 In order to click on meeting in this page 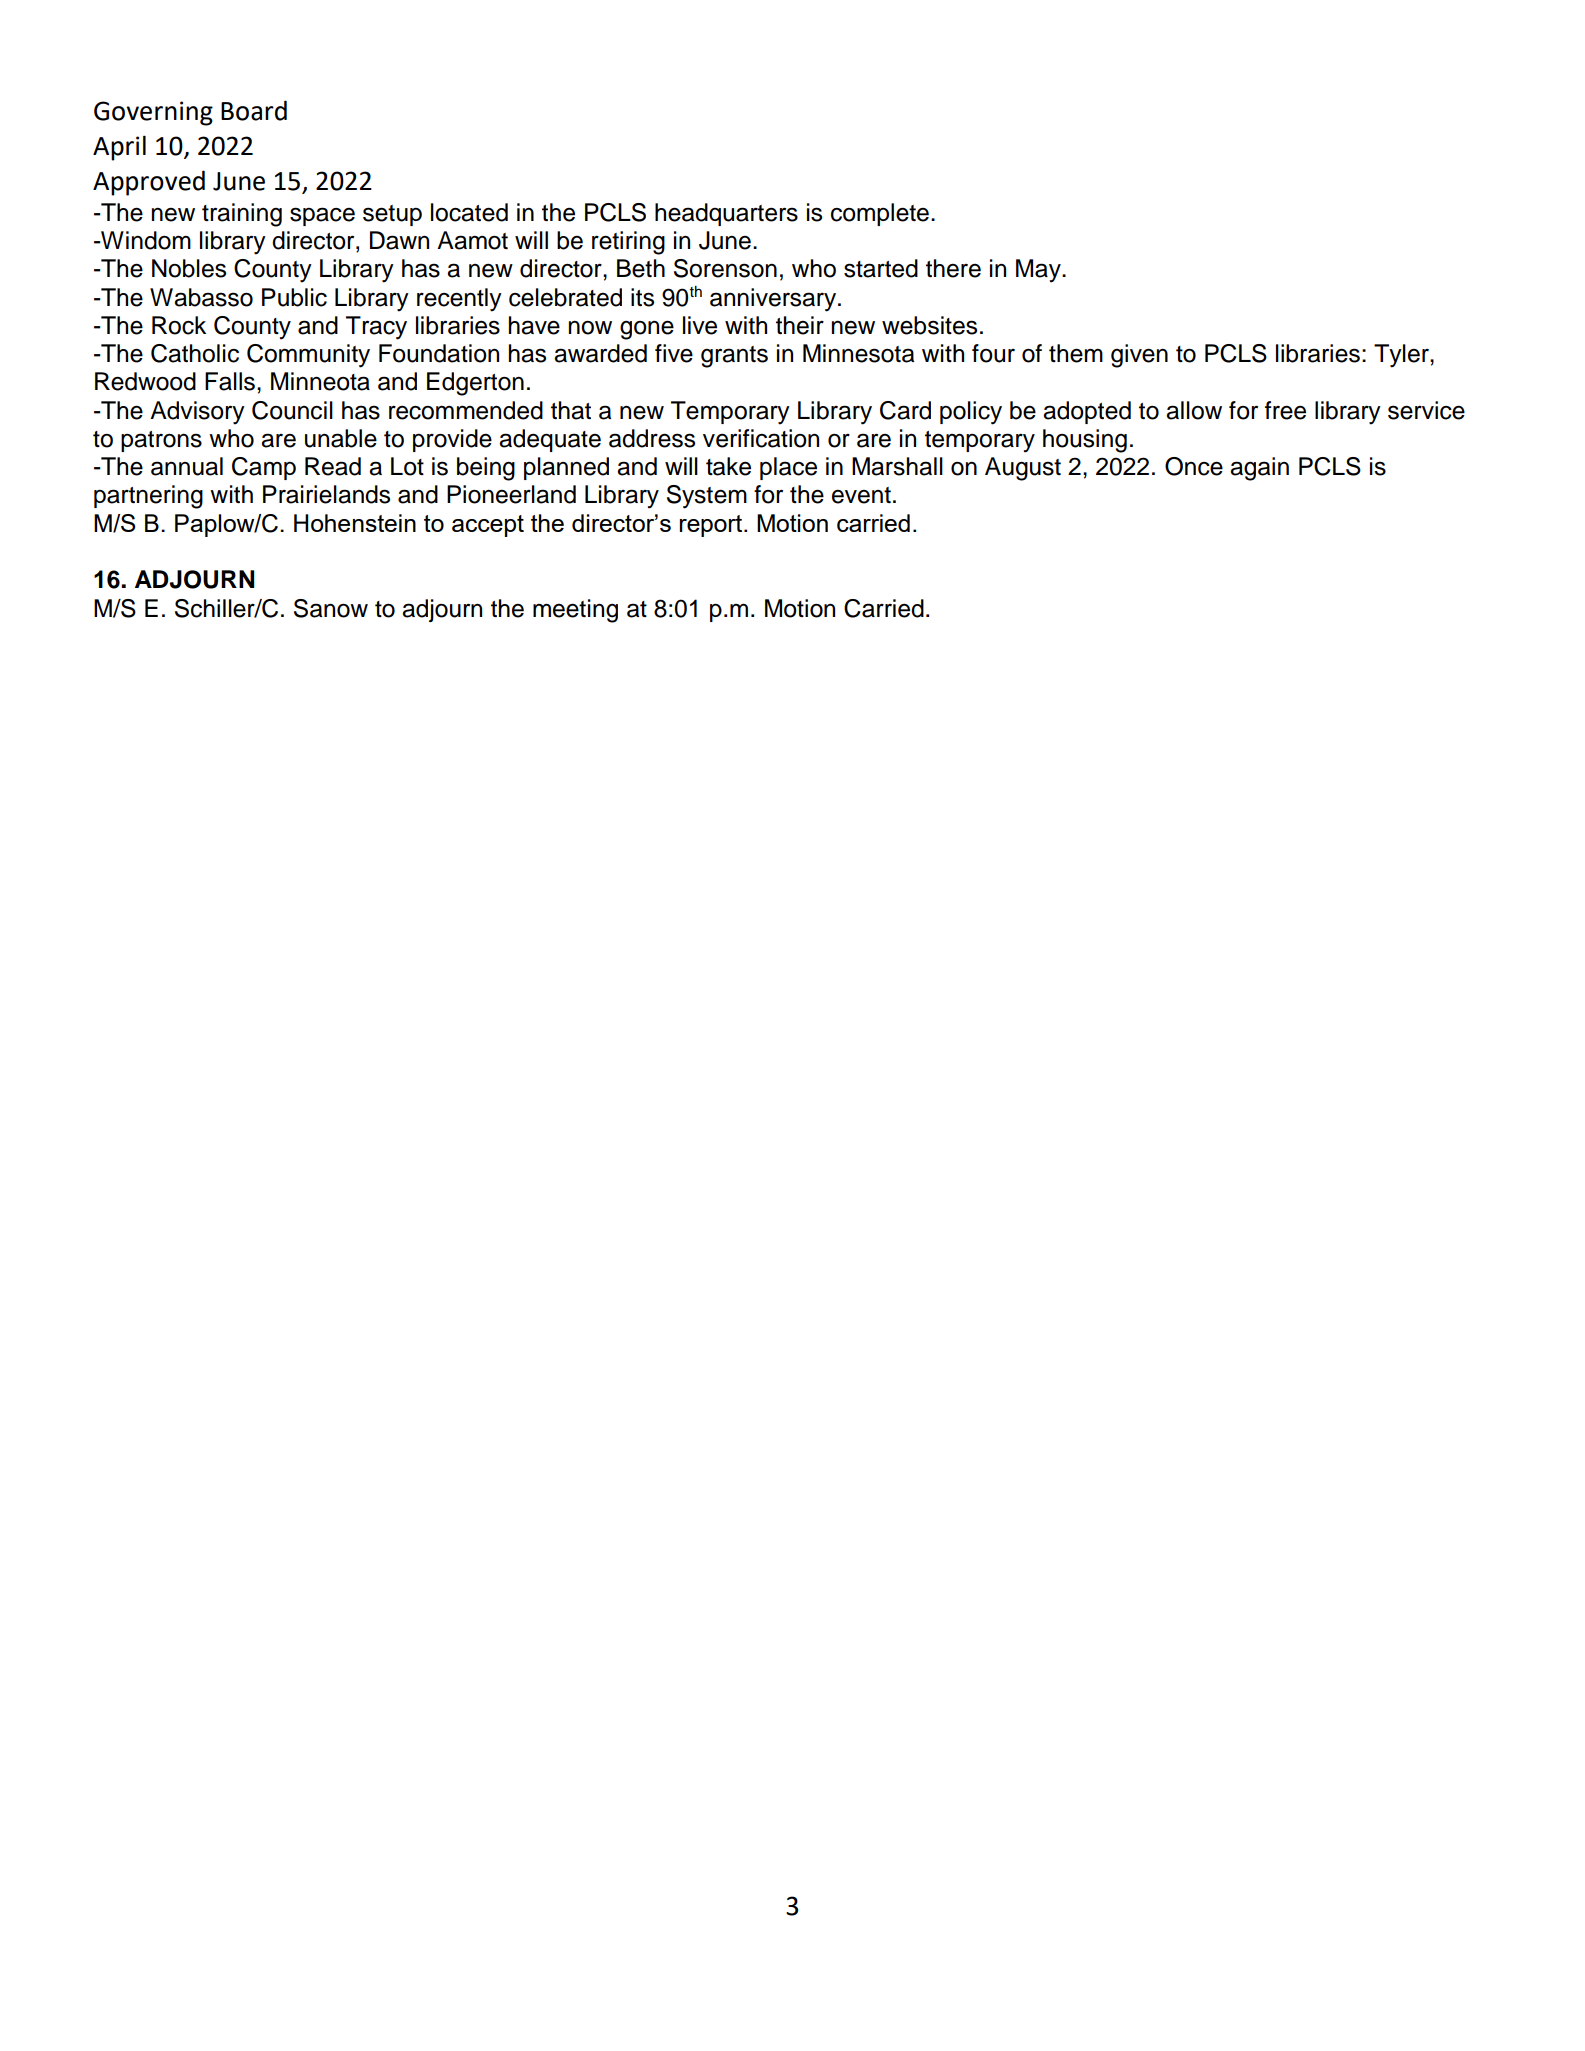, I will do `click(575, 611)`.
